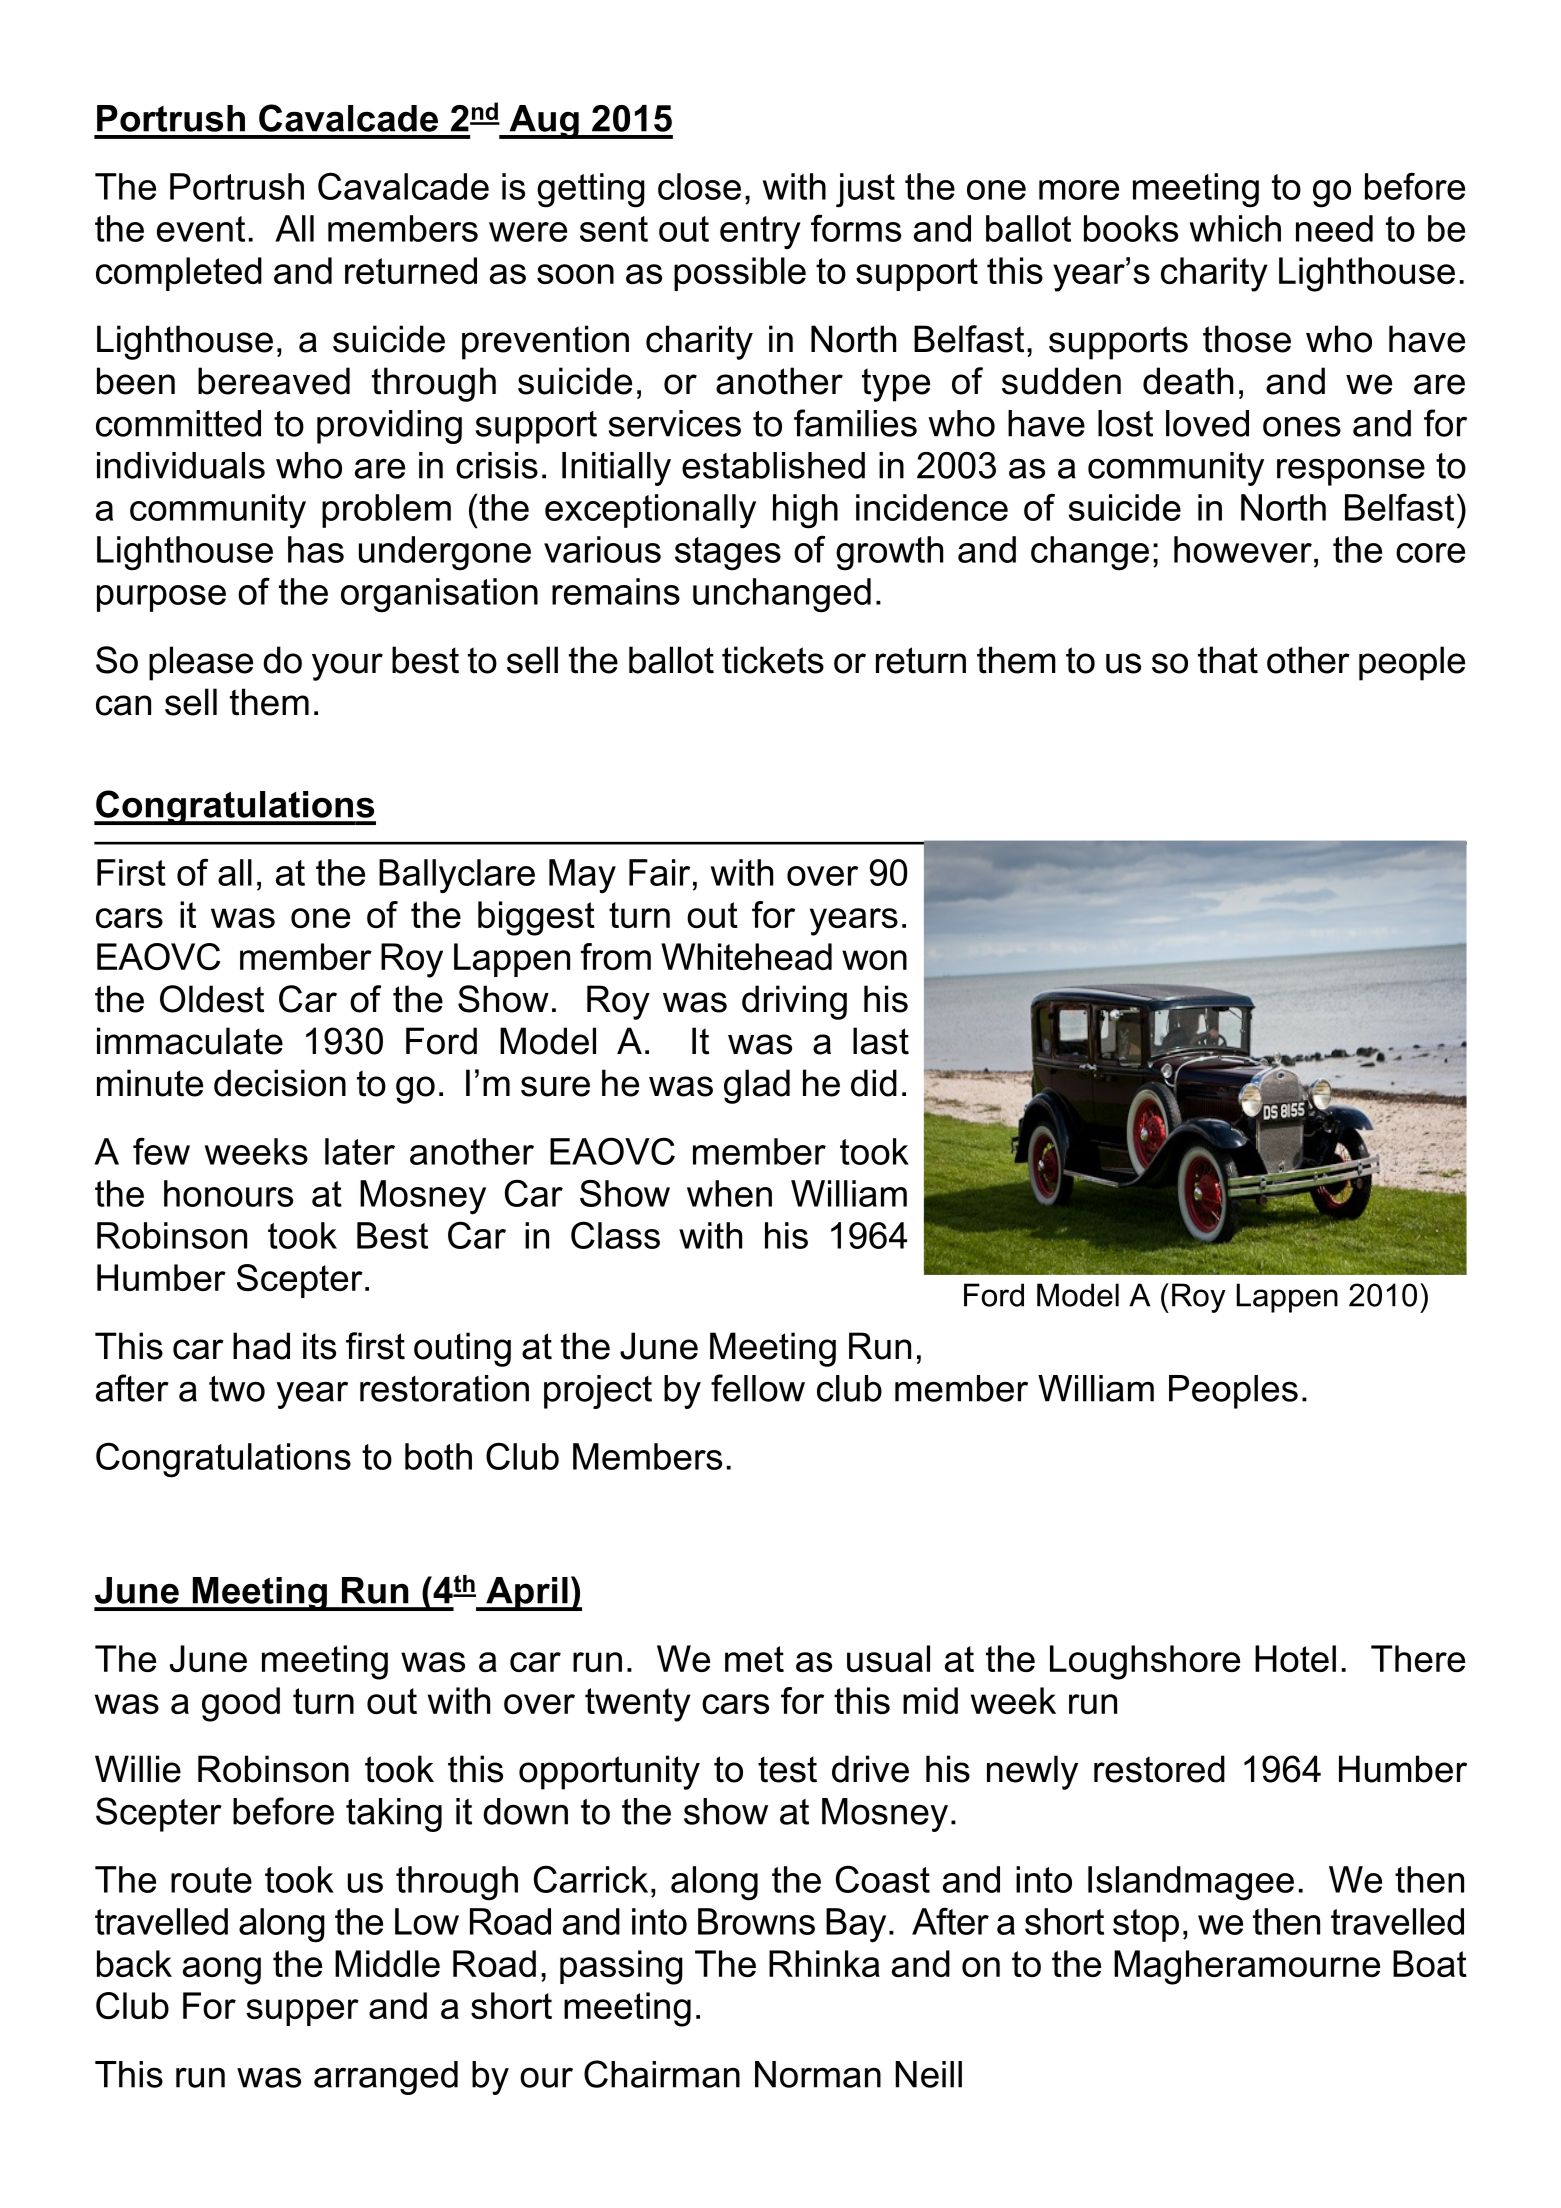  Describe the element at coordinates (754, 1659) in the screenshot. I see `met` at that location.
